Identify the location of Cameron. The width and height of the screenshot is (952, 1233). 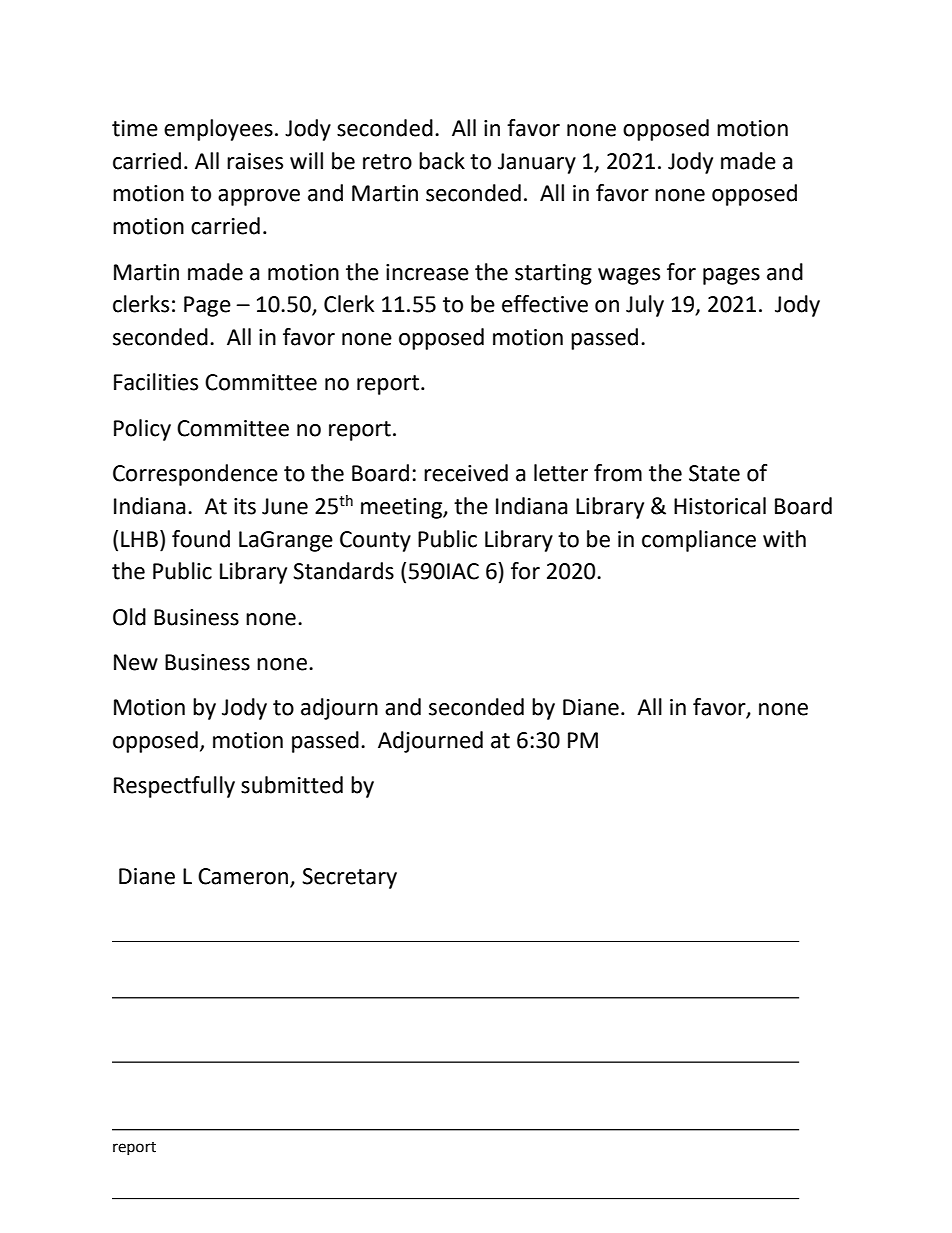
(243, 876).
